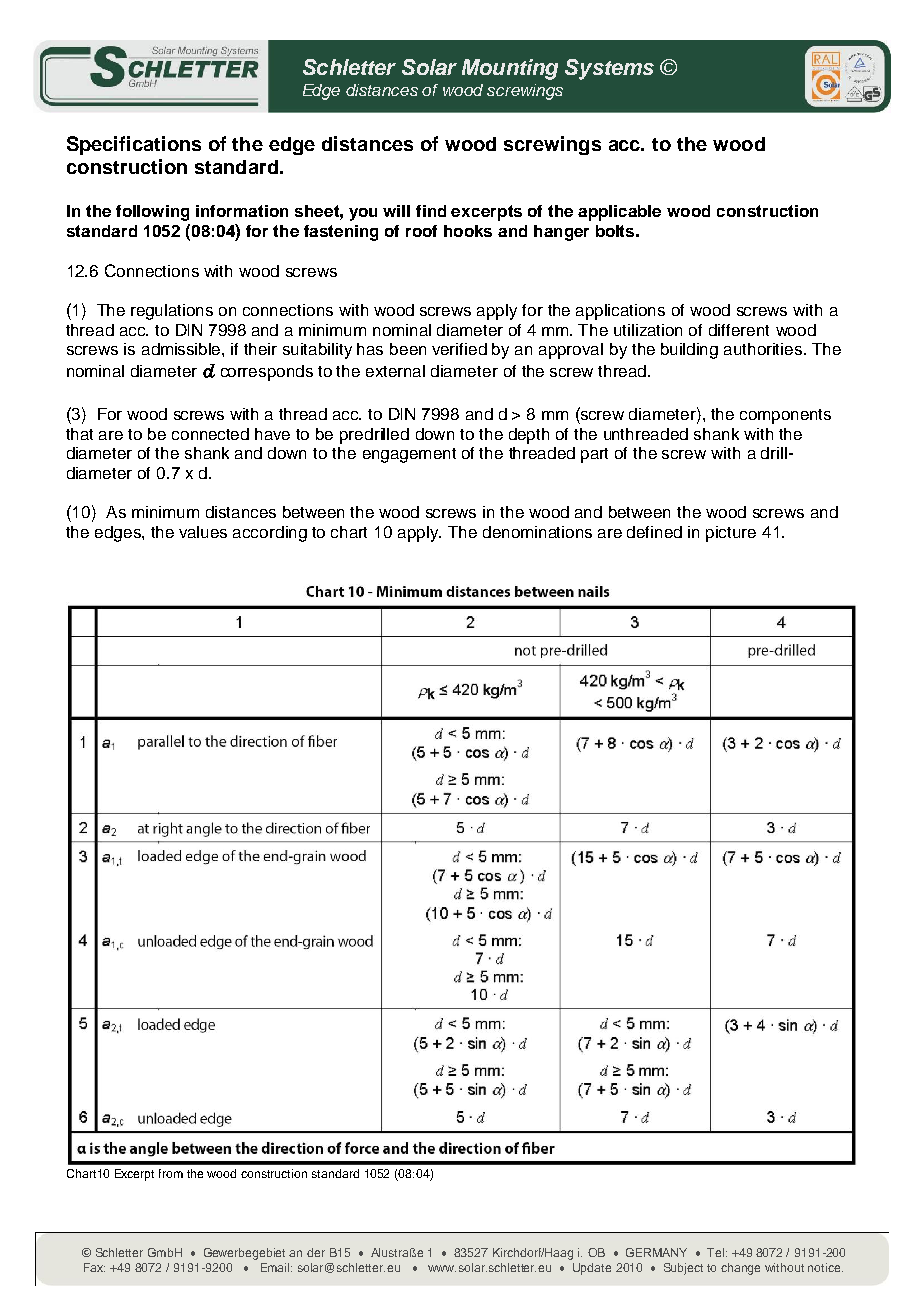 The height and width of the page is (1308, 924). What do you see at coordinates (171, 1173) in the page?
I see `from` at bounding box center [171, 1173].
